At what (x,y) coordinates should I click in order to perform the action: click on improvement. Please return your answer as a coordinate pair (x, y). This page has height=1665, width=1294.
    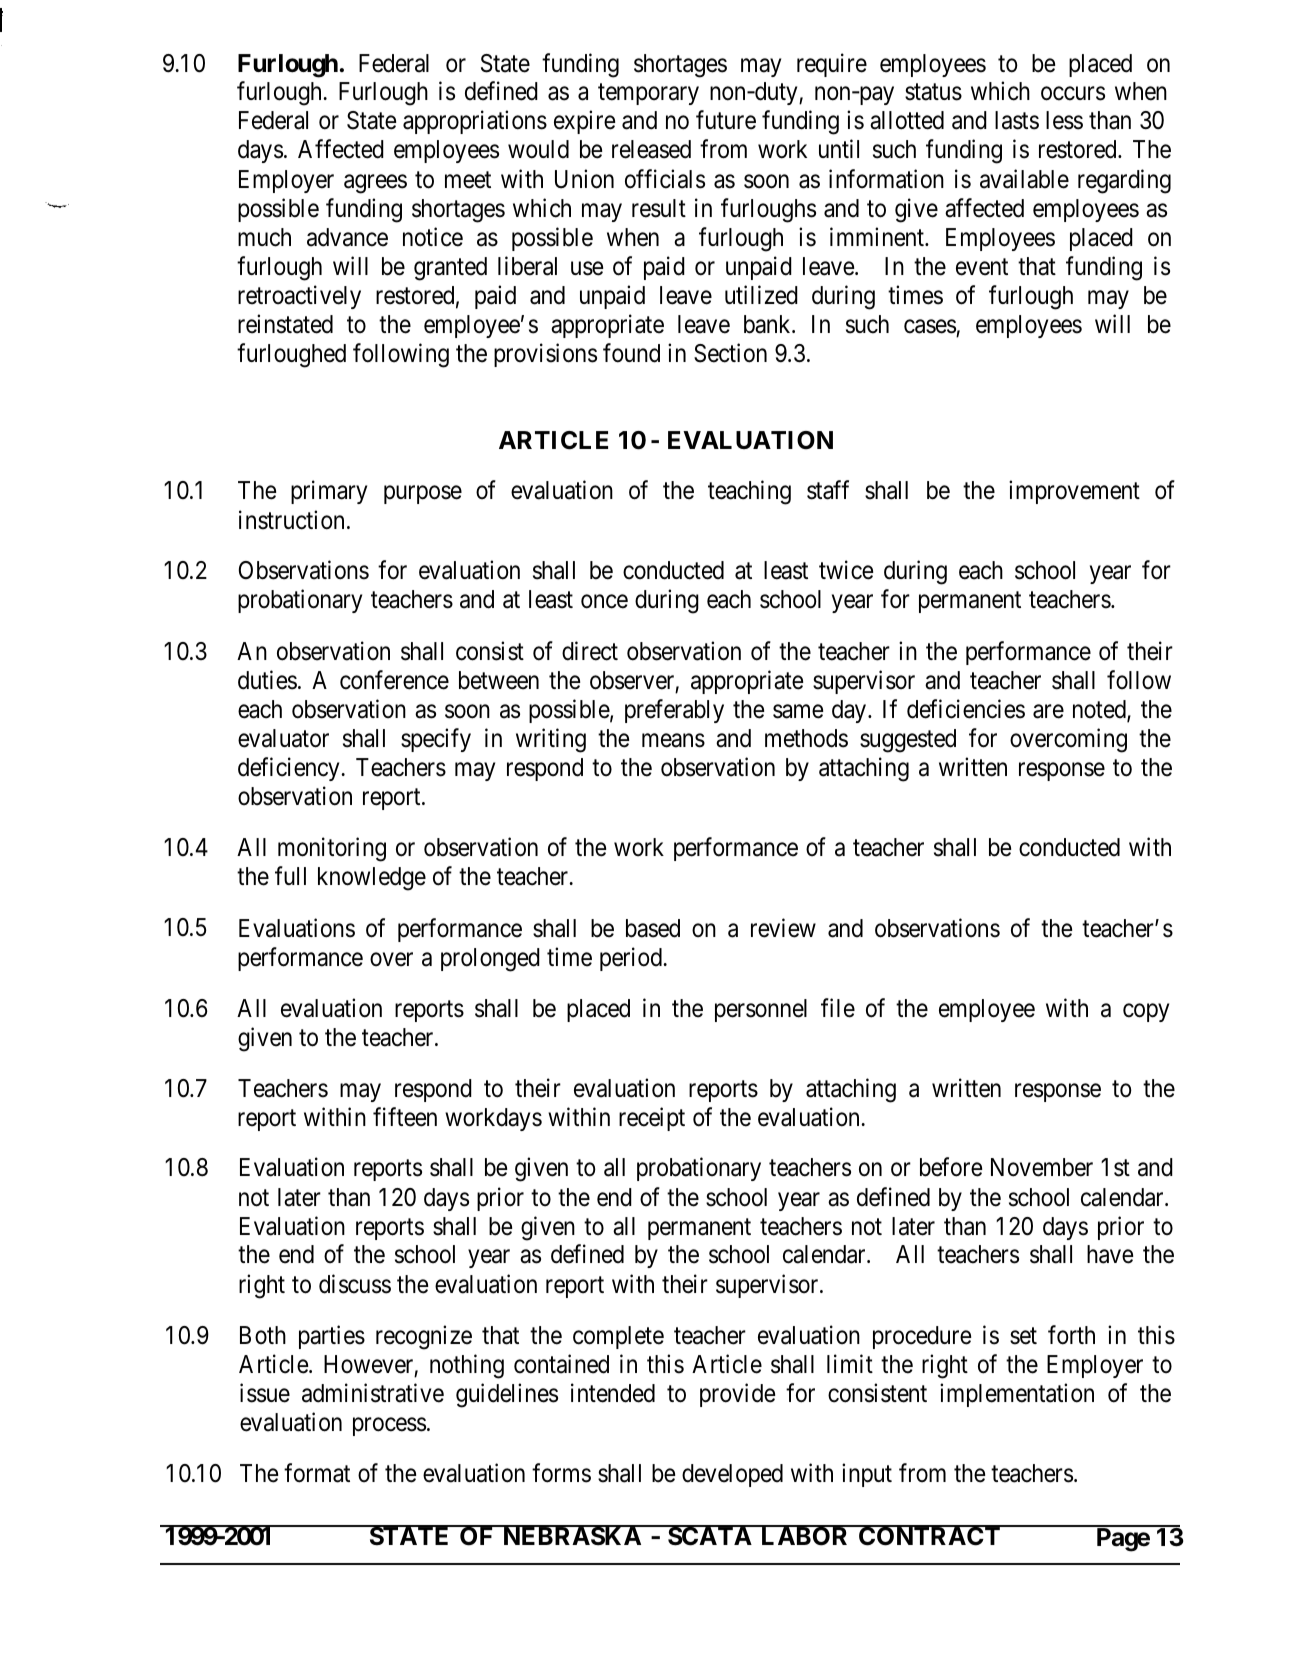
    Looking at the image, I should click on (1074, 492).
